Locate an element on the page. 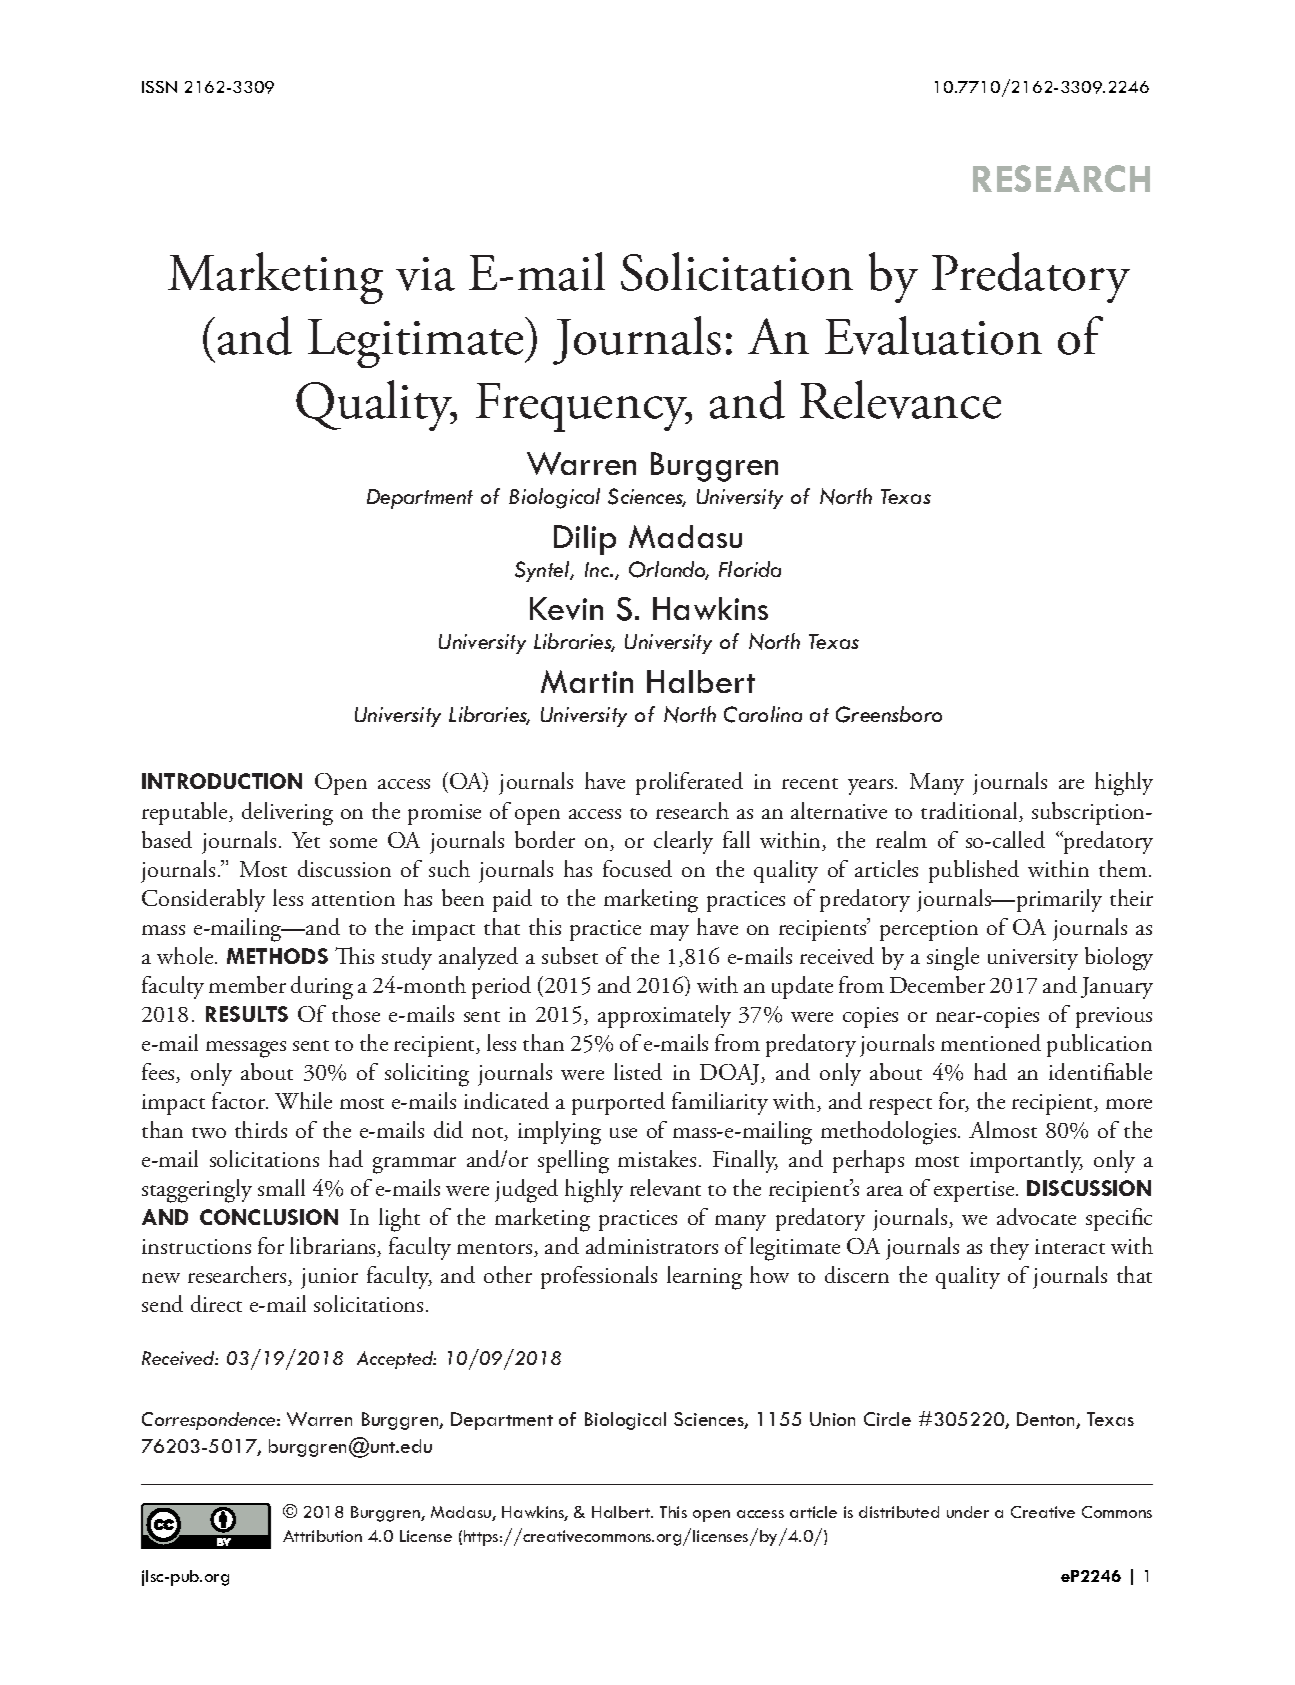 Image resolution: width=1295 pixels, height=1685 pixels. traditional is located at coordinates (970, 812).
